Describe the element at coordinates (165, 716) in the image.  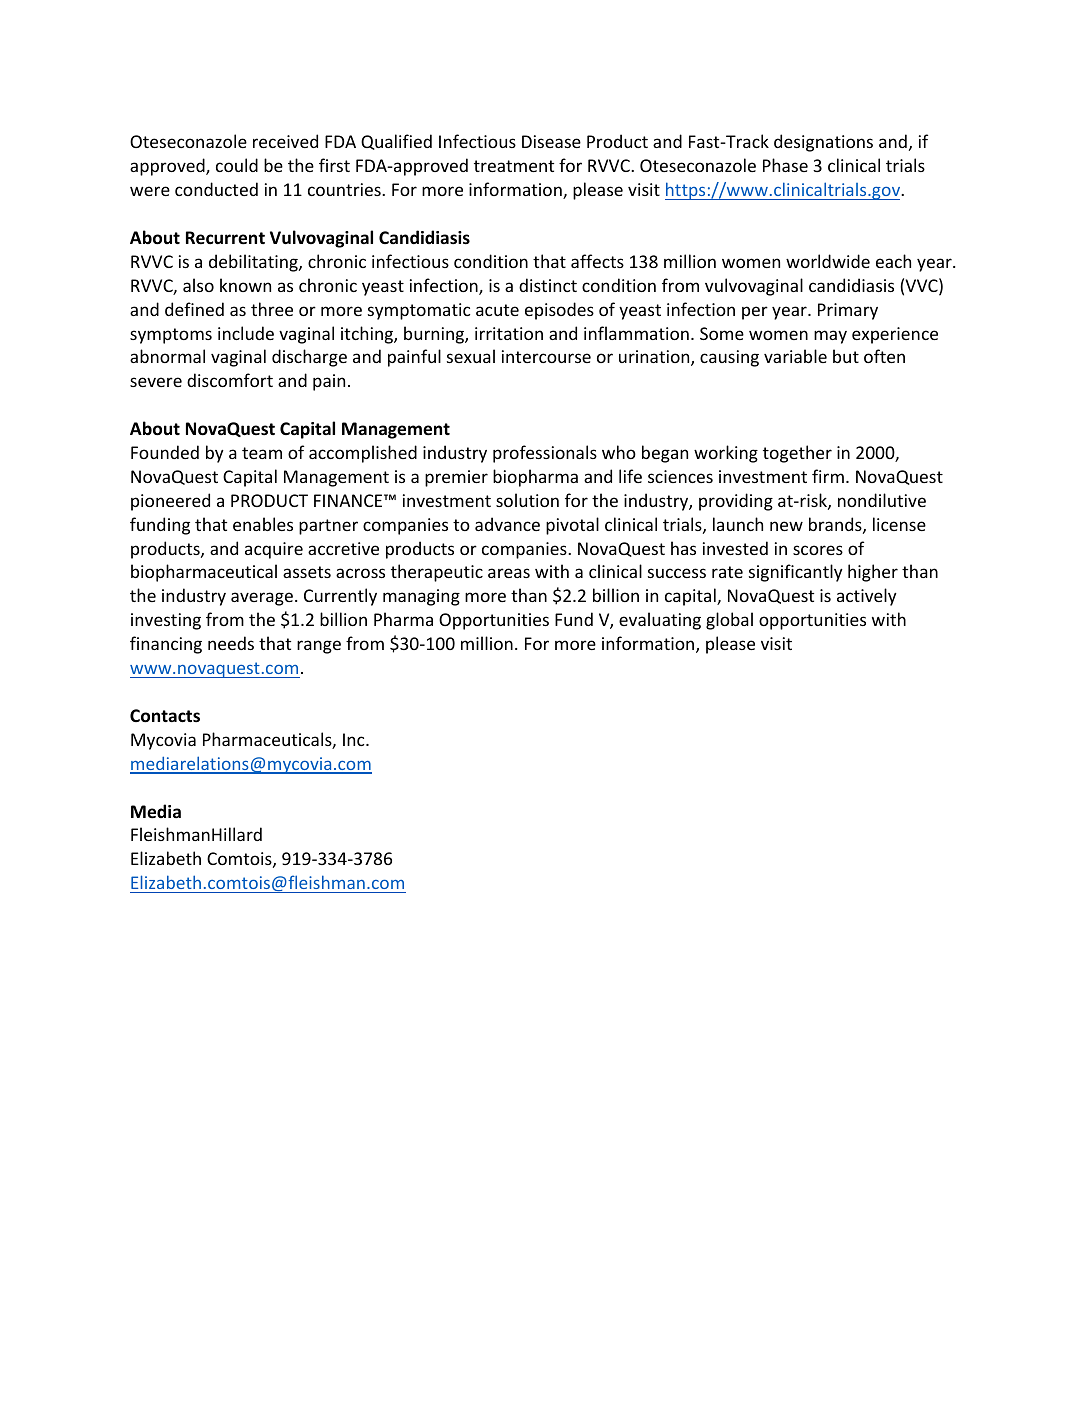
I see `Contacts` at that location.
